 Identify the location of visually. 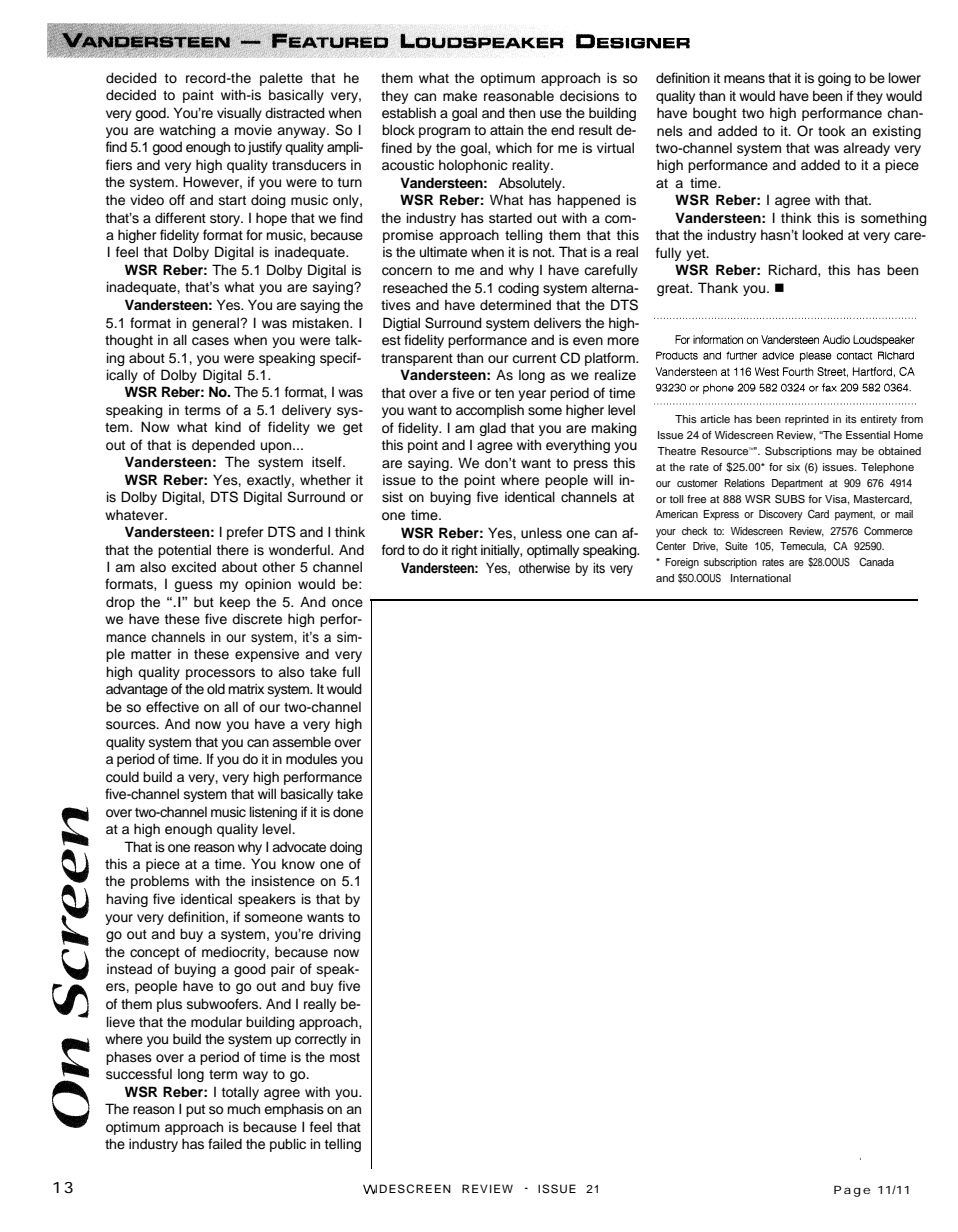
(239, 114).
